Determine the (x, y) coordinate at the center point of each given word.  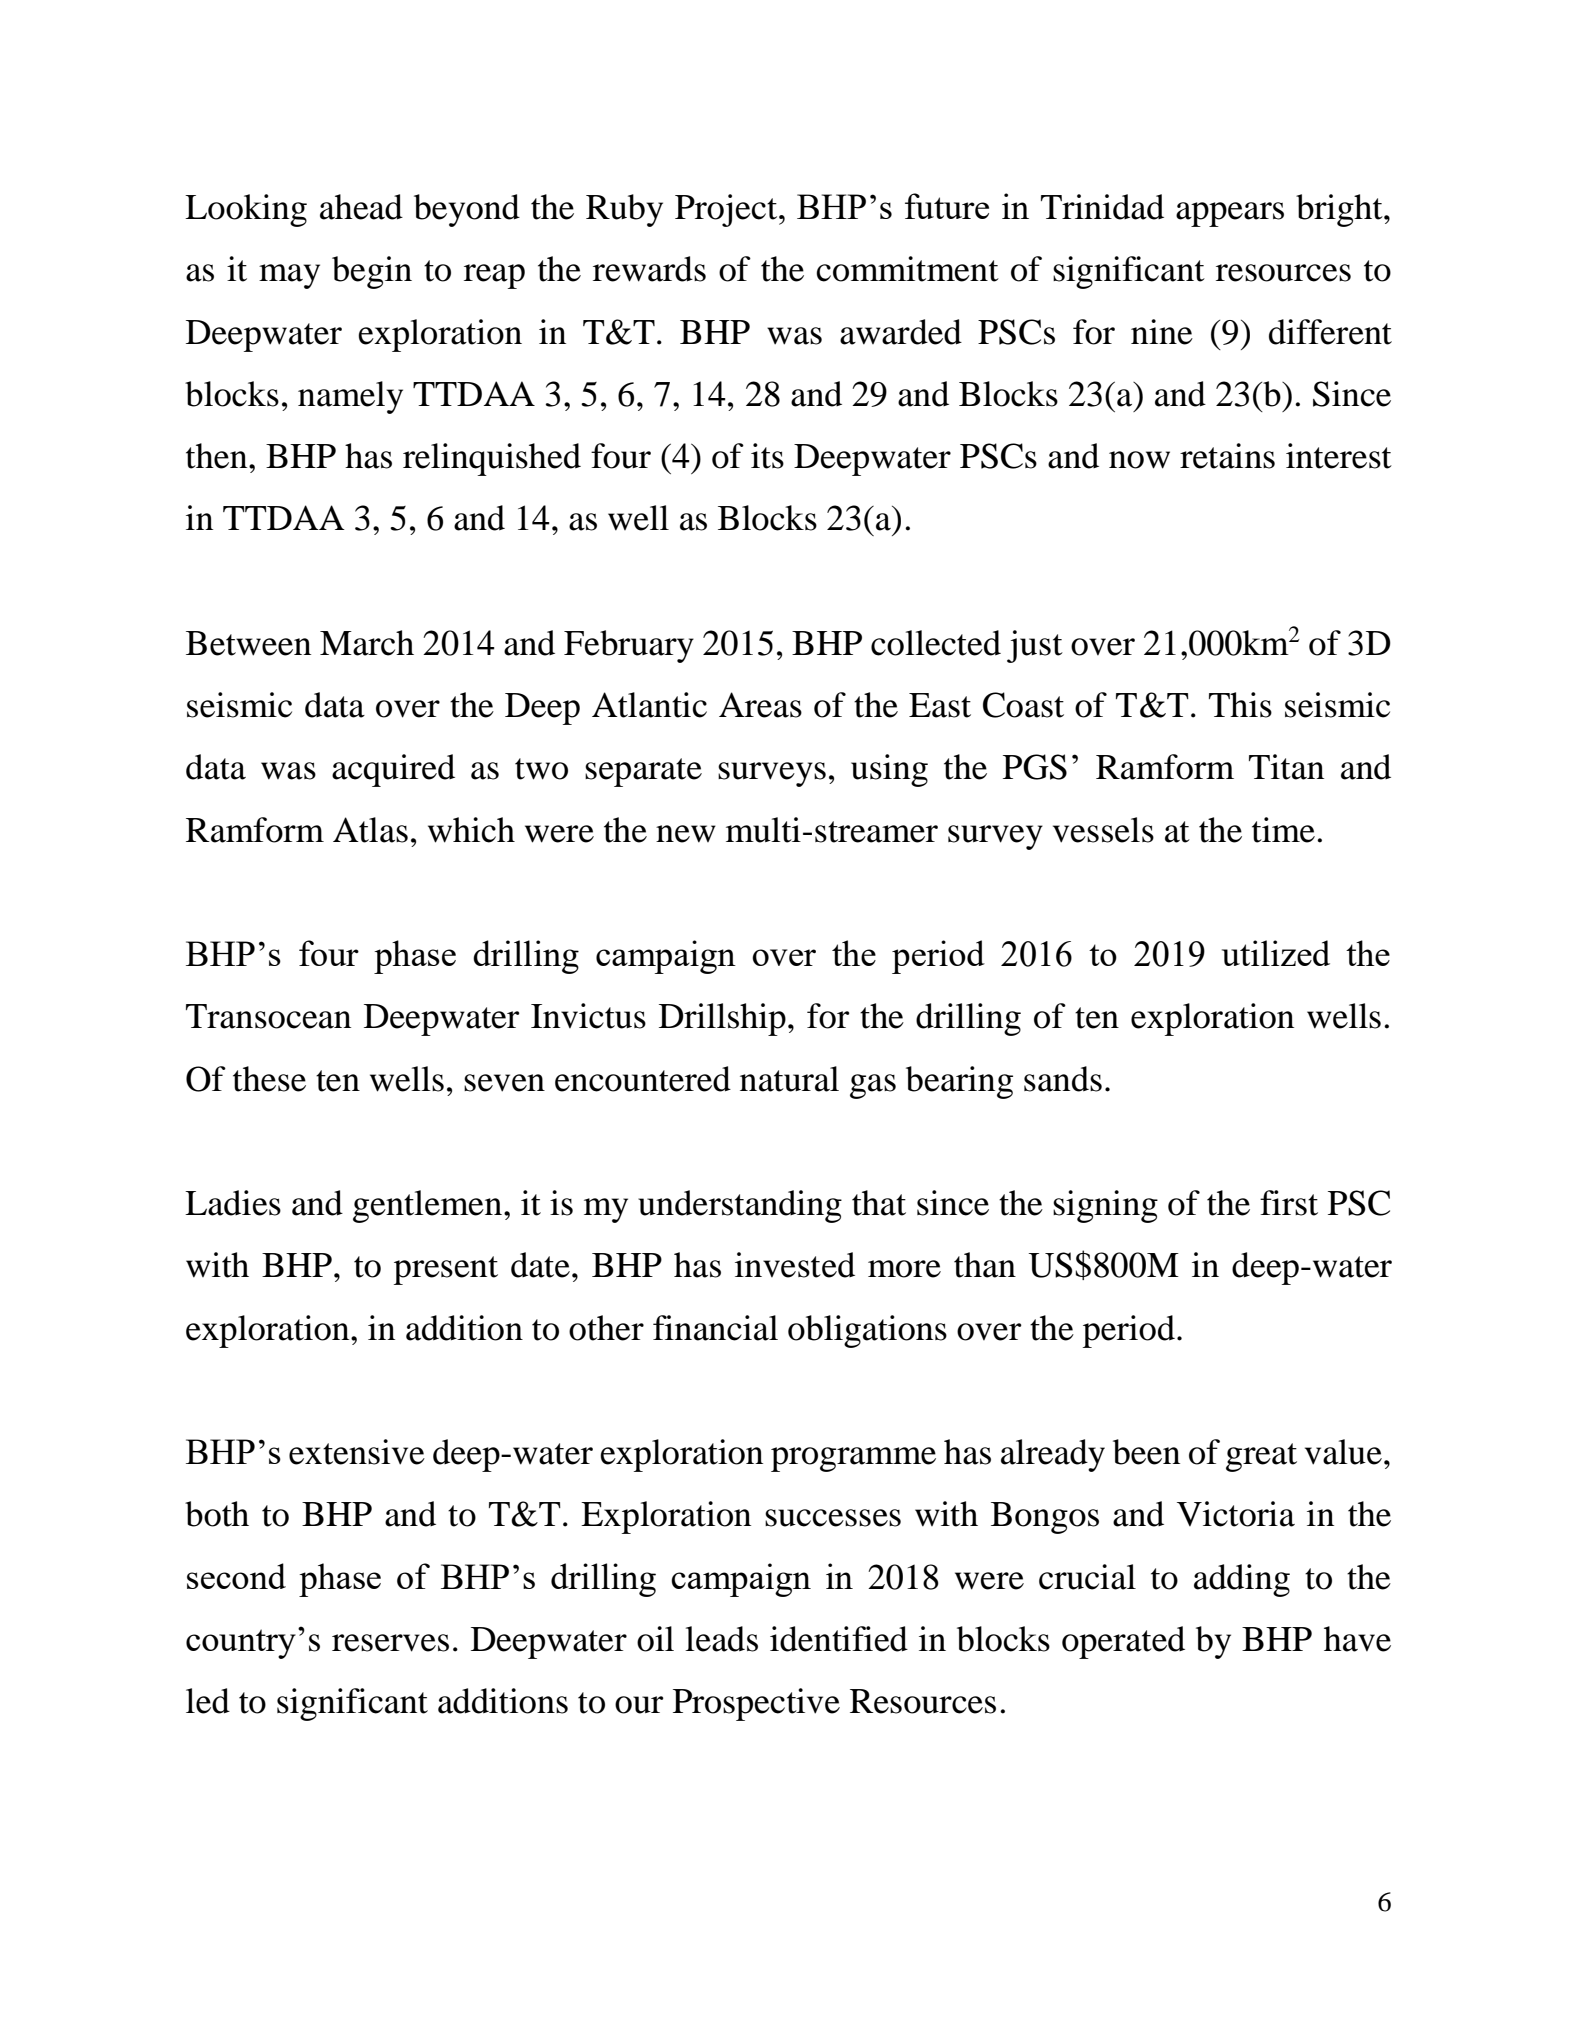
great (1261, 1457)
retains (1227, 456)
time (1283, 830)
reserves (390, 1643)
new (686, 834)
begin (372, 272)
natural (789, 1079)
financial (715, 1328)
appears (1230, 214)
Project (727, 210)
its (767, 456)
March (367, 643)
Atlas (370, 830)
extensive (357, 1452)
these (269, 1079)
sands (1063, 1079)
